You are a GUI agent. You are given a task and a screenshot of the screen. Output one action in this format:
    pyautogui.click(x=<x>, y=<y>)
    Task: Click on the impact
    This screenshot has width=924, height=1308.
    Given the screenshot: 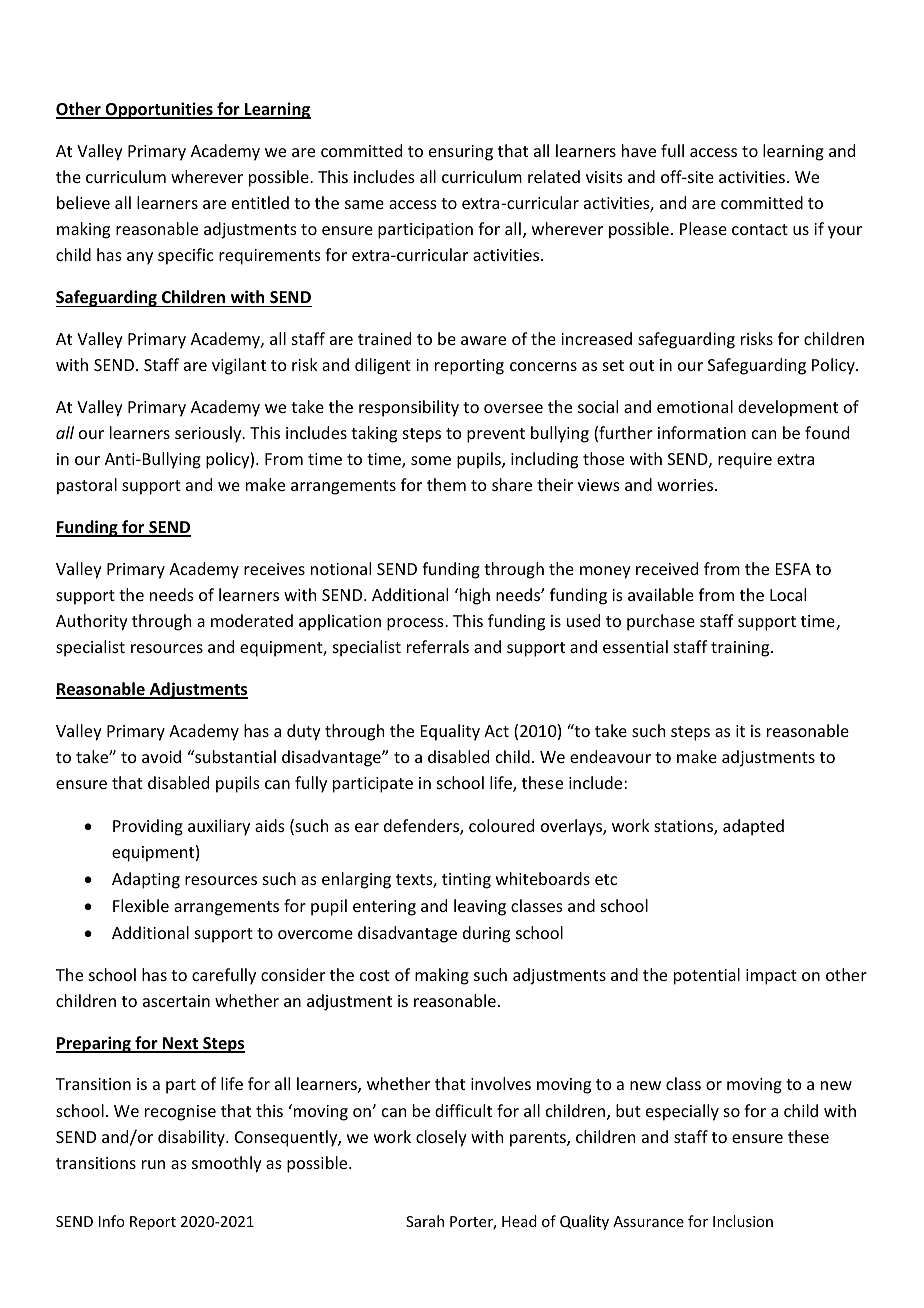 What is the action you would take?
    pyautogui.click(x=771, y=977)
